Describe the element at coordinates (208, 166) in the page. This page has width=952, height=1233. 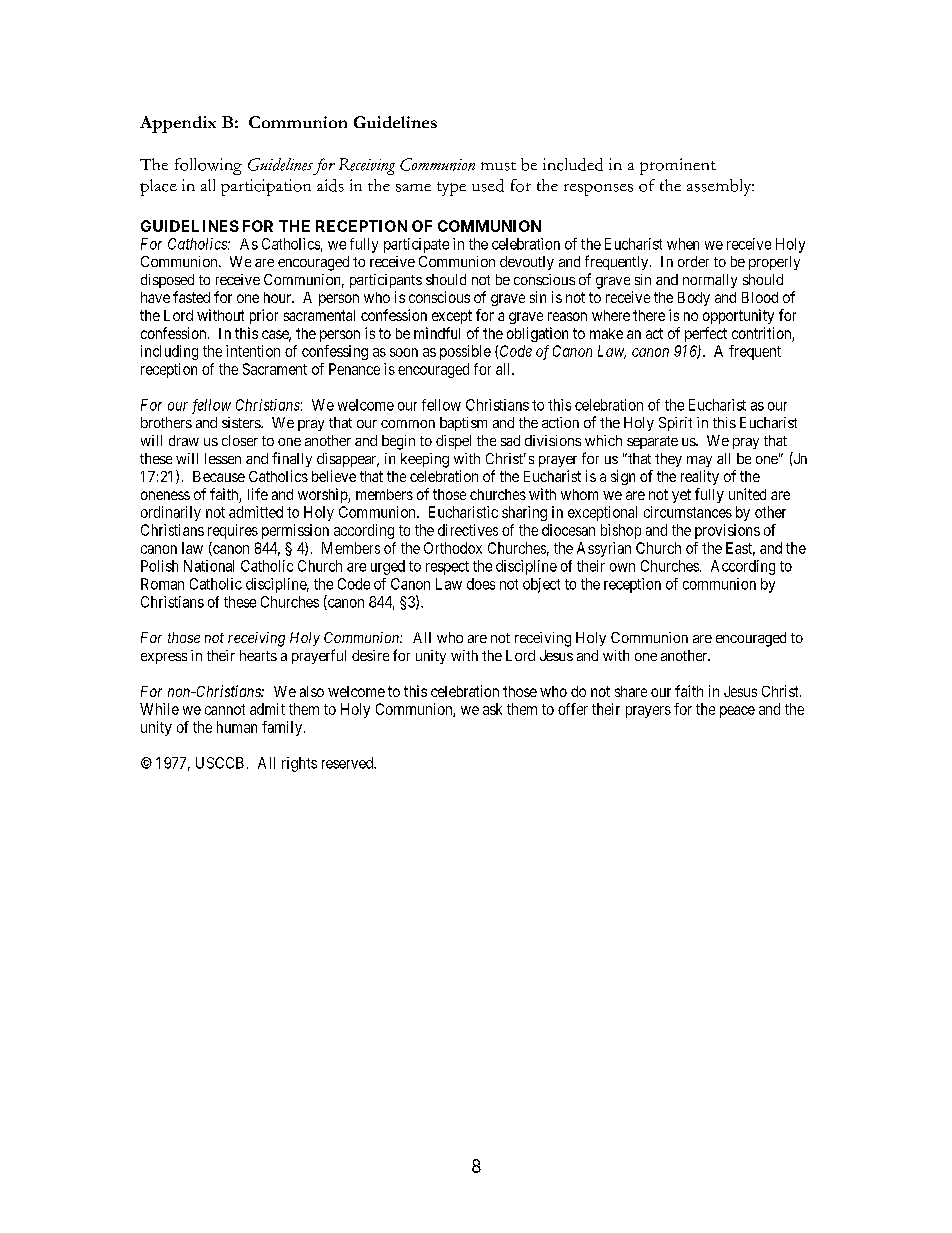
I see `following` at that location.
